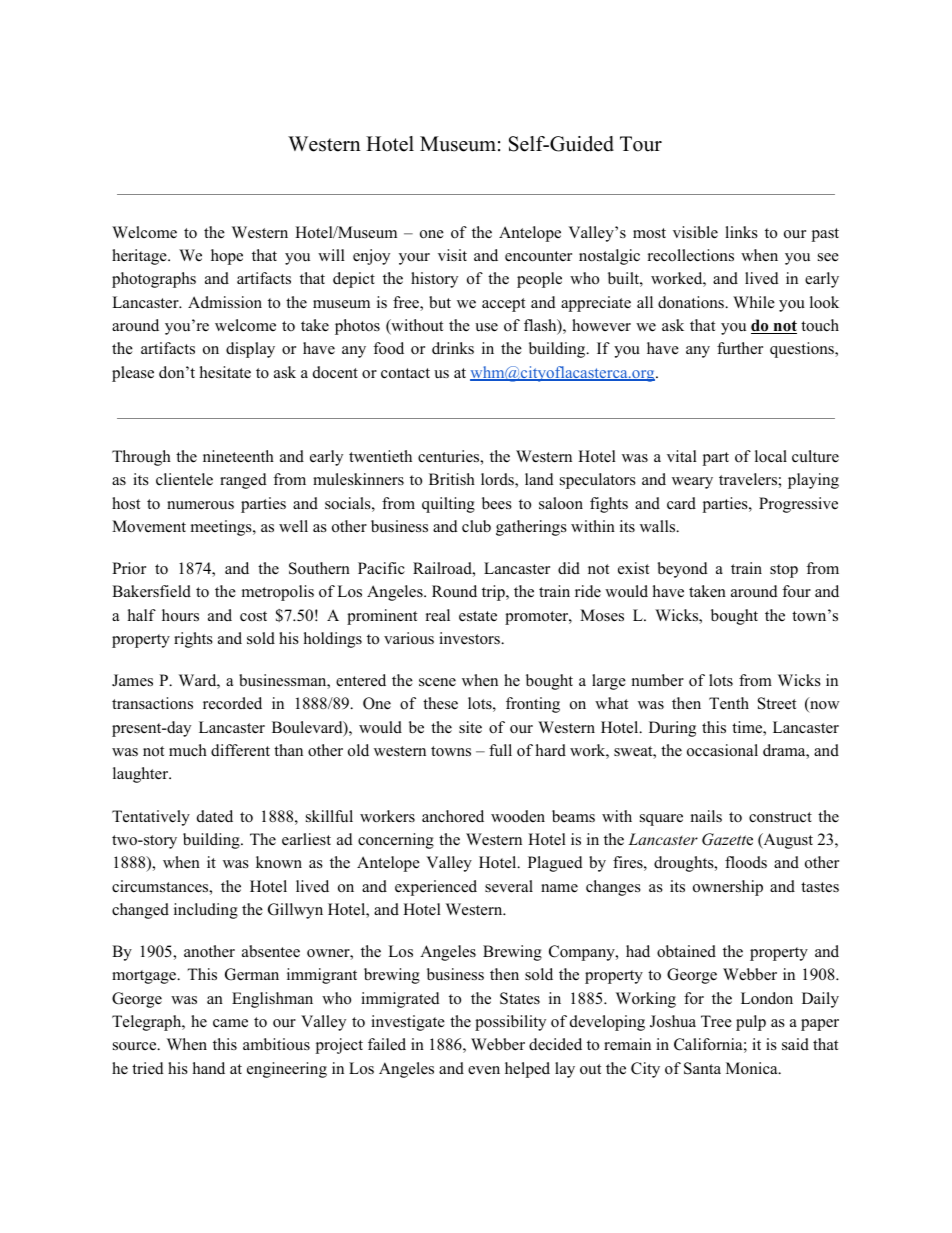 This screenshot has width=952, height=1233. Describe the element at coordinates (230, 1023) in the screenshot. I see `came` at that location.
